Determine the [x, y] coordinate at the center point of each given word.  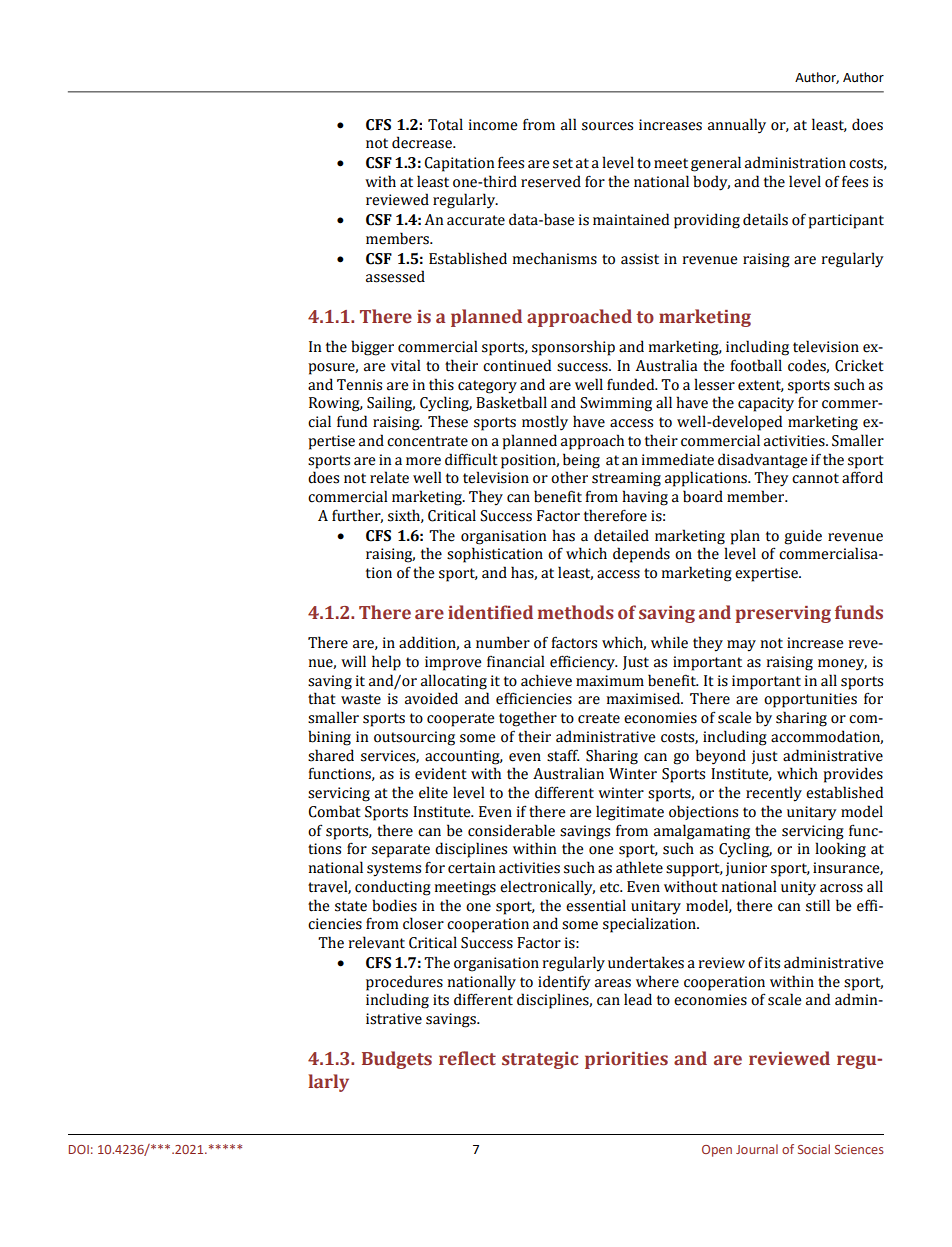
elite [433, 792]
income [493, 125]
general [716, 164]
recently [774, 794]
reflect [467, 1058]
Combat [335, 811]
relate [389, 477]
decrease [423, 142]
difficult [471, 459]
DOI [79, 1149]
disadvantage [763, 461]
